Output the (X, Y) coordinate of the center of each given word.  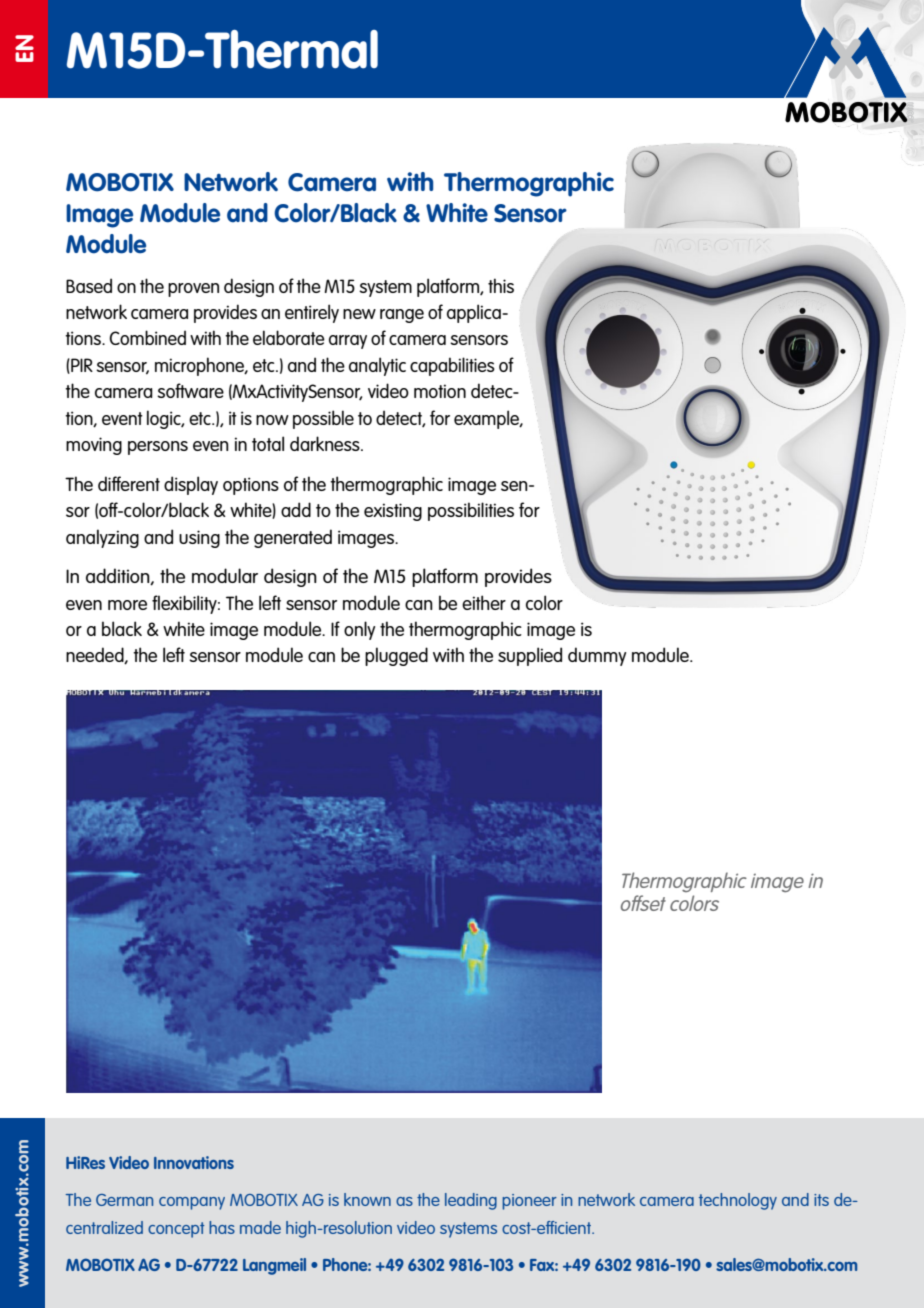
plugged (396, 656)
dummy (597, 656)
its (821, 1200)
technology (738, 1201)
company (192, 1203)
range (402, 316)
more (127, 605)
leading (471, 1201)
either (484, 602)
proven (193, 290)
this (501, 285)
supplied (530, 656)
